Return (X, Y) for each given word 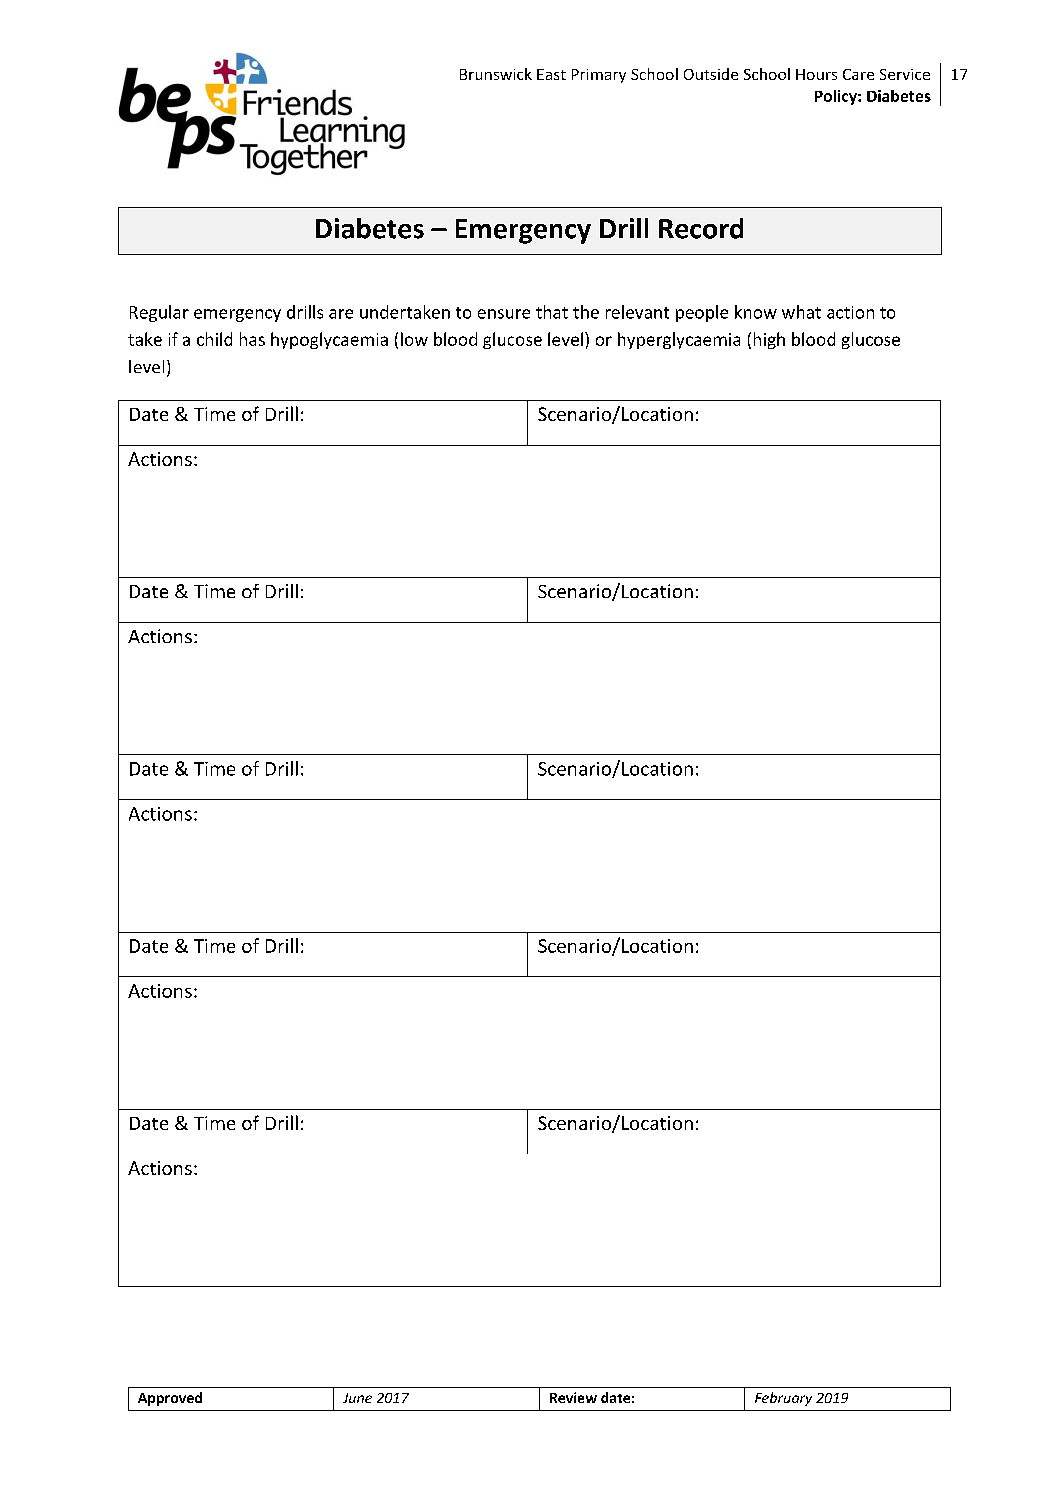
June (357, 1398)
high (769, 340)
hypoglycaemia (329, 340)
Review (573, 1397)
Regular (159, 313)
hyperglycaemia (679, 340)
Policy (837, 97)
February (783, 1399)
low (414, 339)
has (252, 339)
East (551, 74)
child (214, 339)
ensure (504, 314)
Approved (170, 1399)
